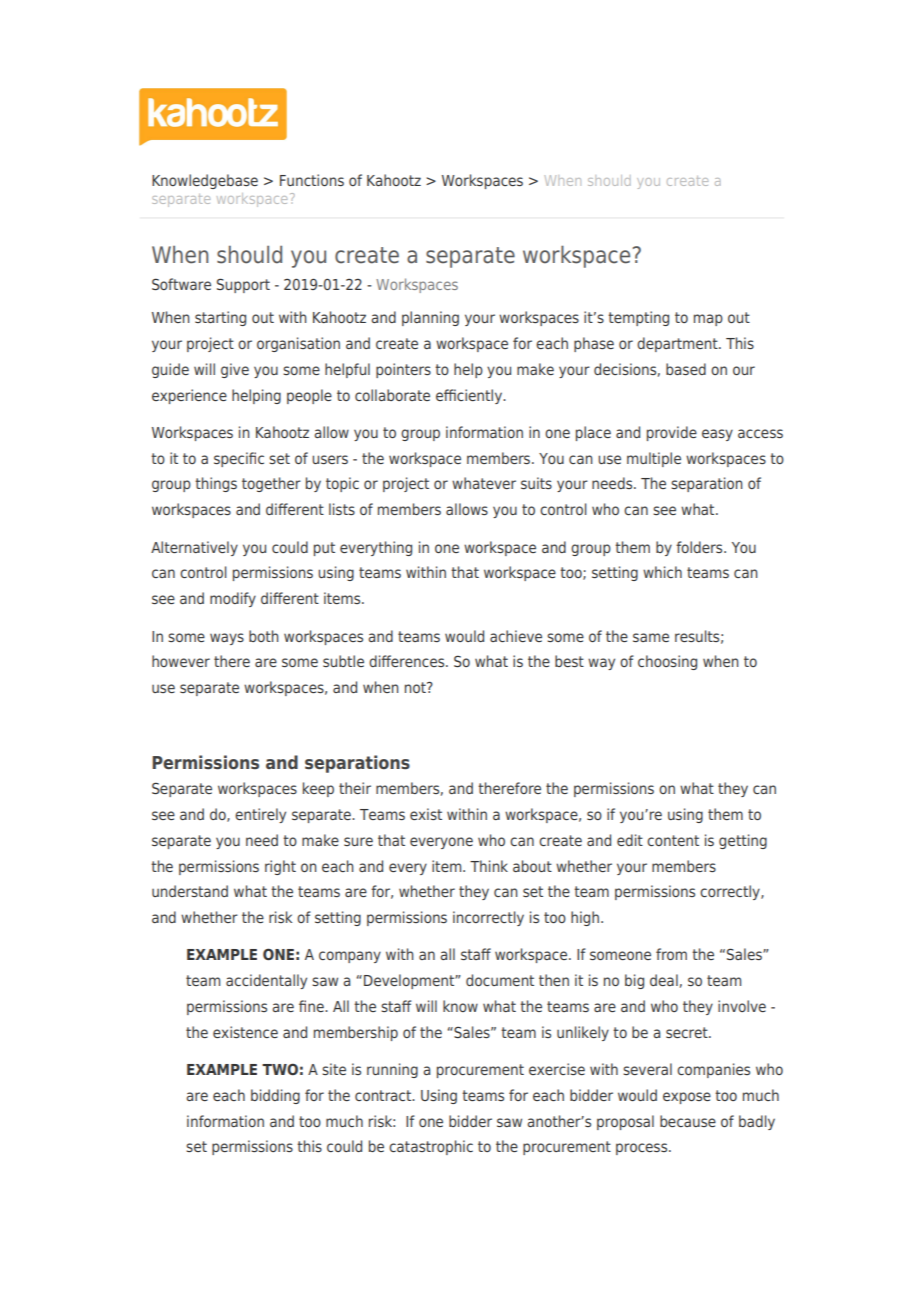  What do you see at coordinates (392, 395) in the document?
I see `collaborate` at bounding box center [392, 395].
